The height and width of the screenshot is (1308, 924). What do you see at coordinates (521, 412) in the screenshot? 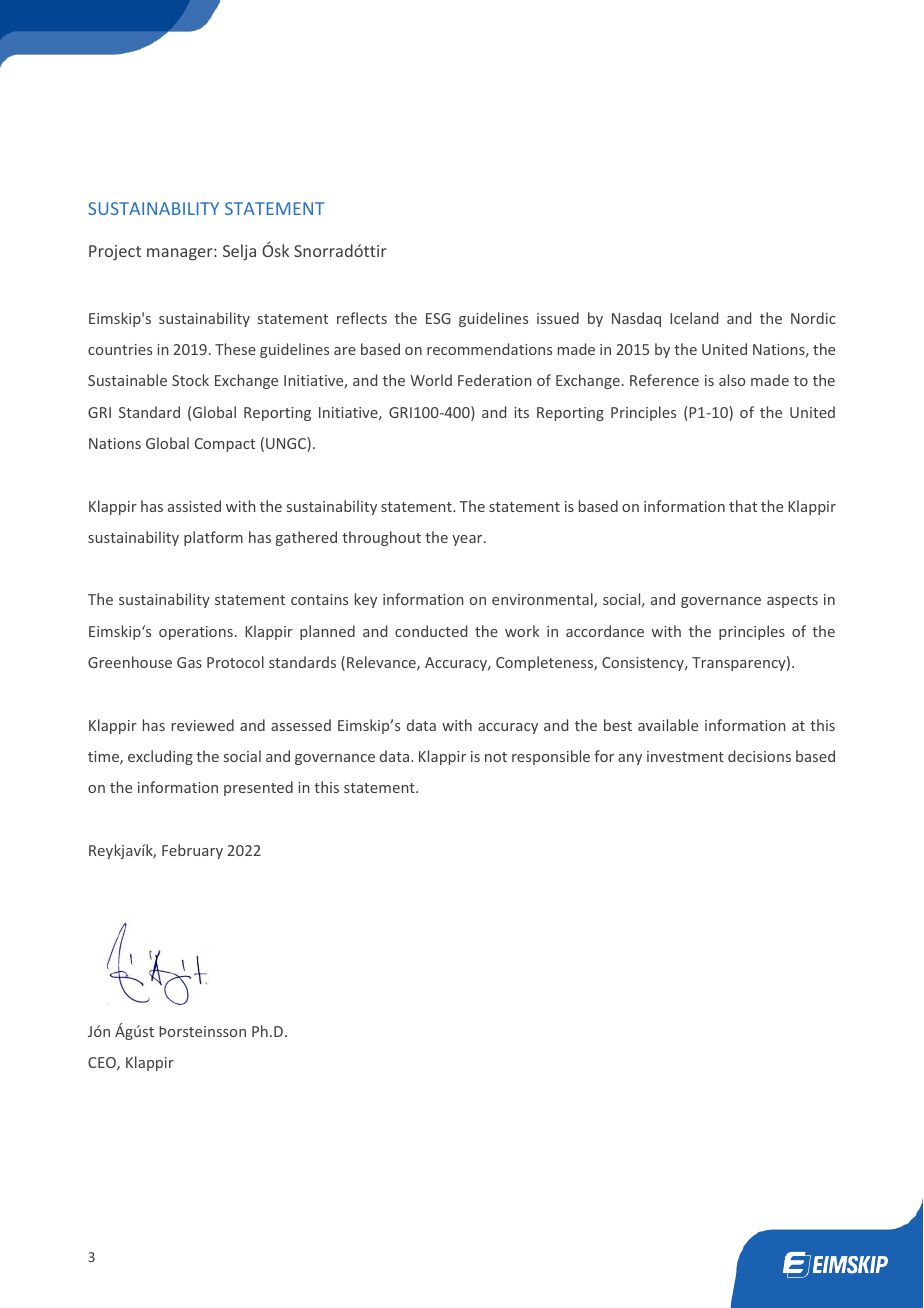
I see `its` at bounding box center [521, 412].
